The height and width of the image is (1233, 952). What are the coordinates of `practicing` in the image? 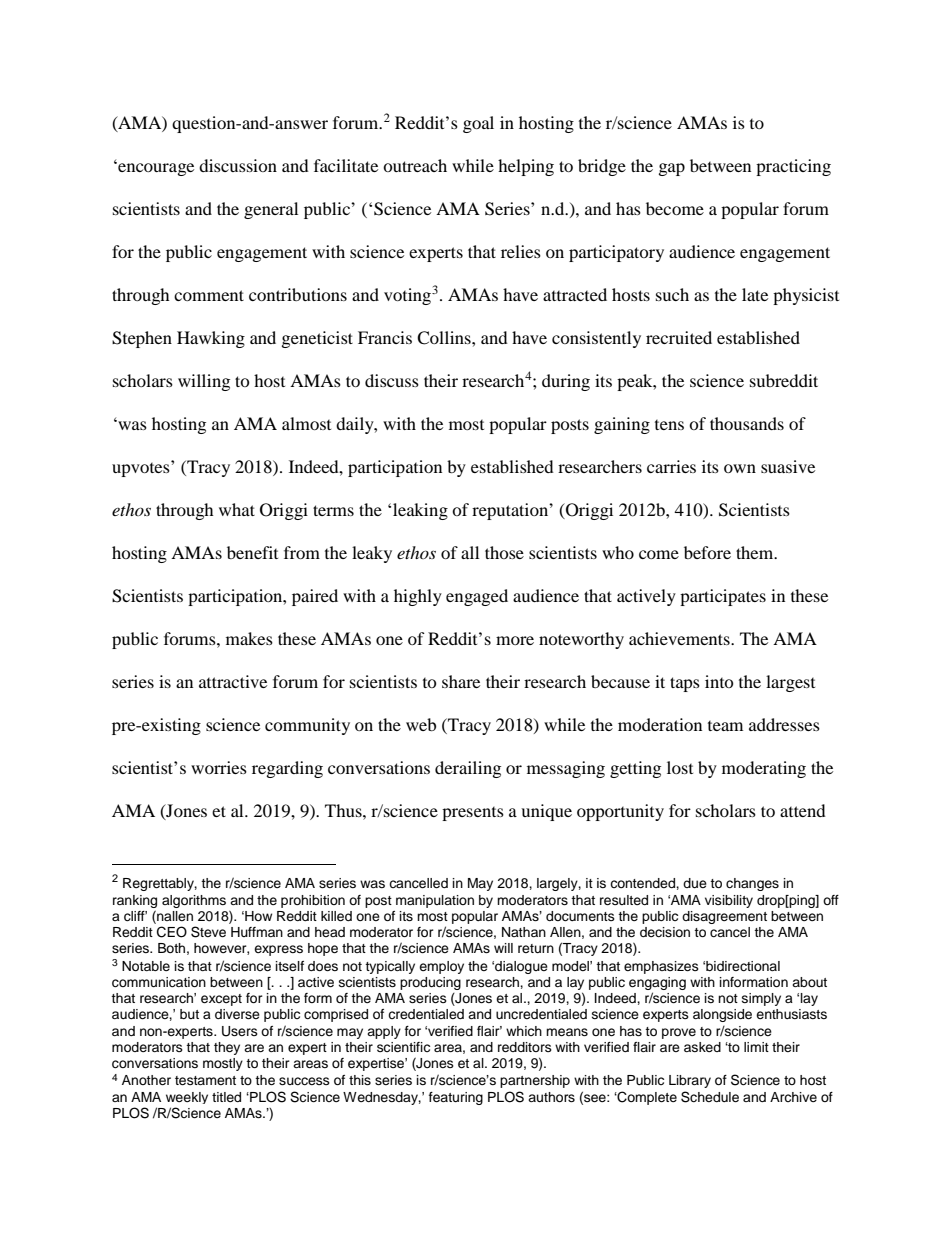 It's located at (793, 167).
